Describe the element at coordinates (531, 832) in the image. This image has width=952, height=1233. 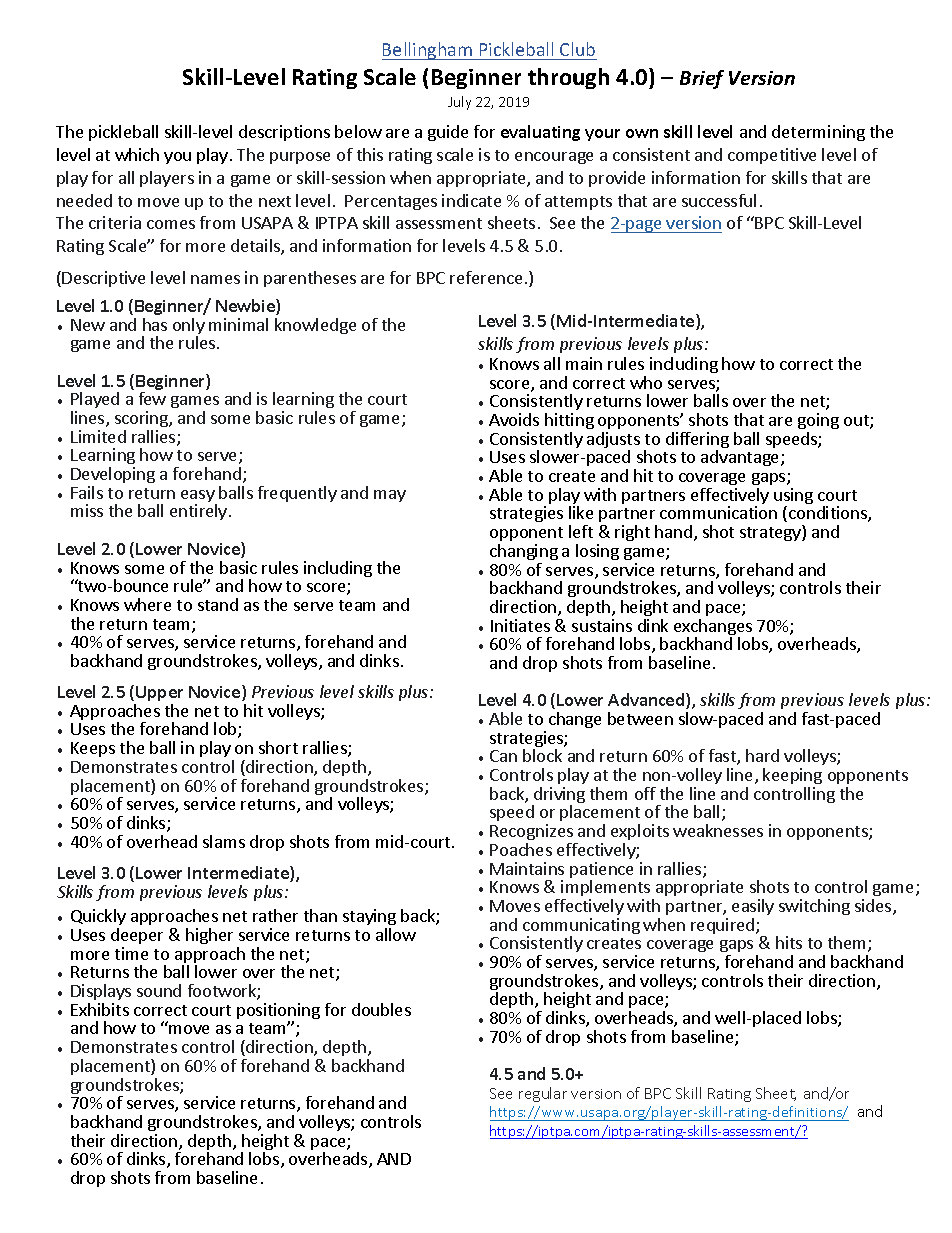
I see `Recognizes` at that location.
